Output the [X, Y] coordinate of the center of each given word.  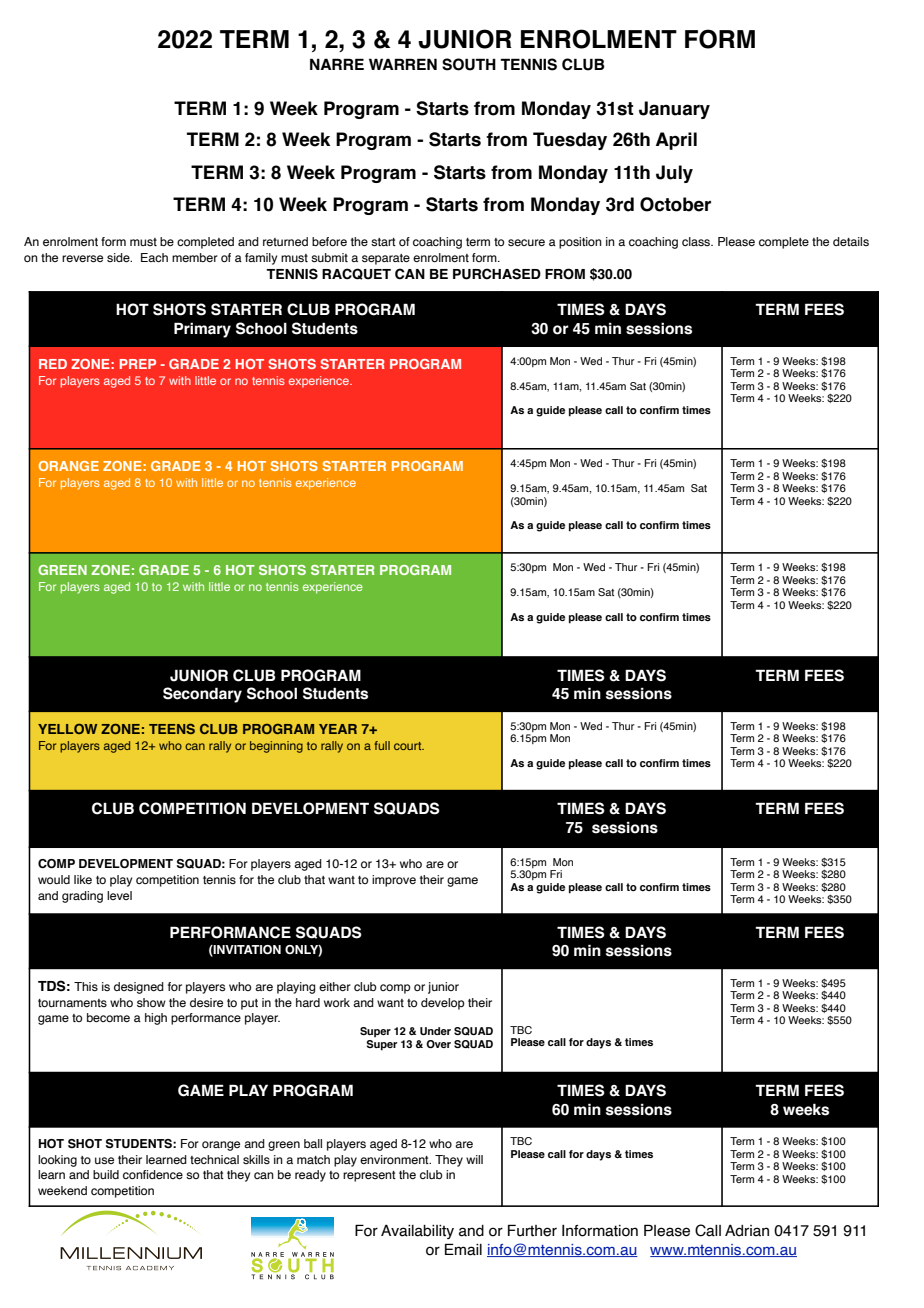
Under [435, 1031]
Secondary [202, 695]
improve [394, 881]
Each [154, 257]
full [382, 745]
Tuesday [570, 141]
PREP [138, 364]
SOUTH [469, 64]
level [119, 895]
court [409, 746]
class [697, 241]
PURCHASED [497, 274]
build [106, 1174]
